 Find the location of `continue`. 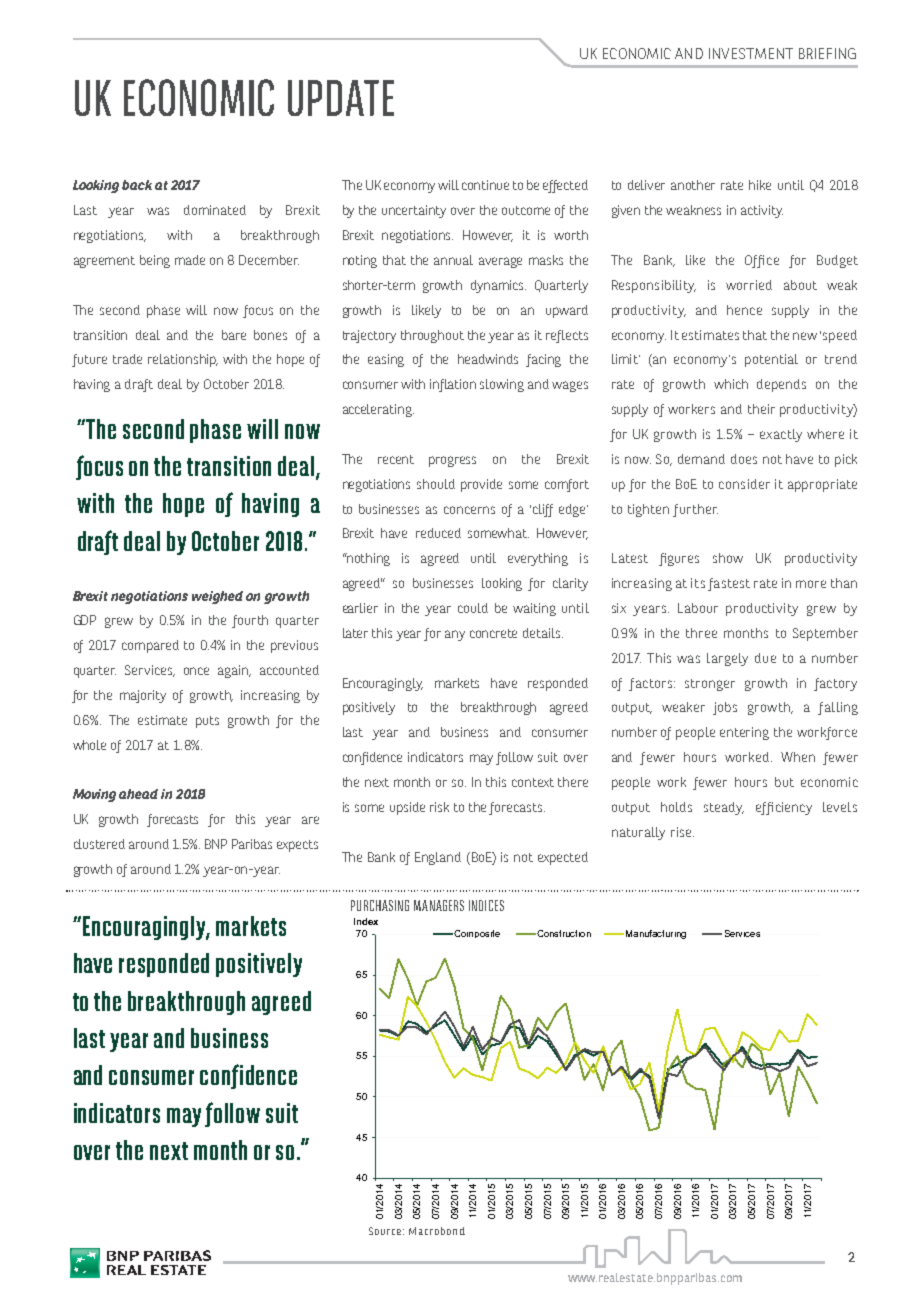

continue is located at coordinates (485, 185).
